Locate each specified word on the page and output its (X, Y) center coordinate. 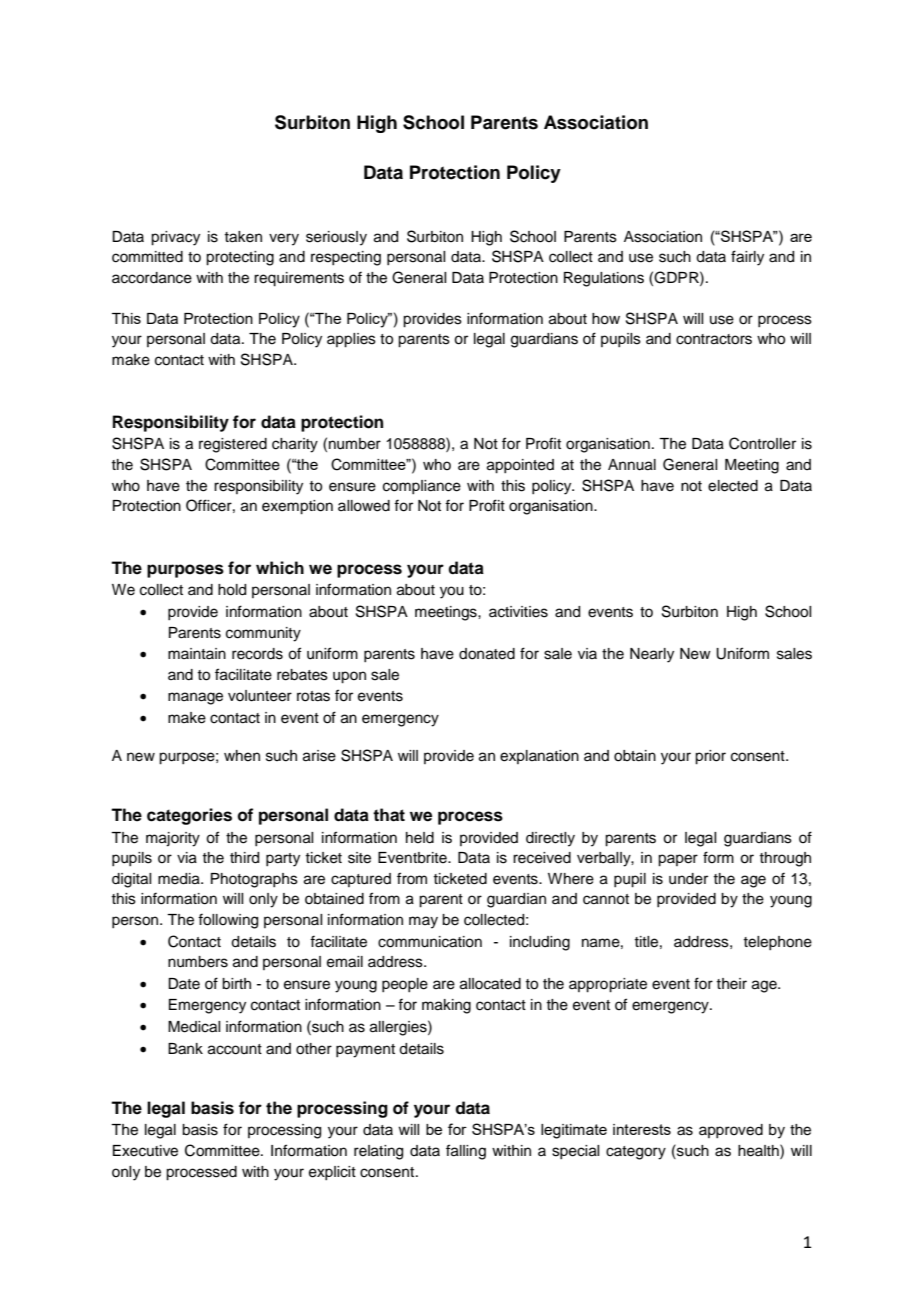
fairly (747, 258)
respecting (346, 258)
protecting (240, 258)
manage (195, 698)
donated (487, 654)
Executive (145, 1151)
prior (710, 757)
